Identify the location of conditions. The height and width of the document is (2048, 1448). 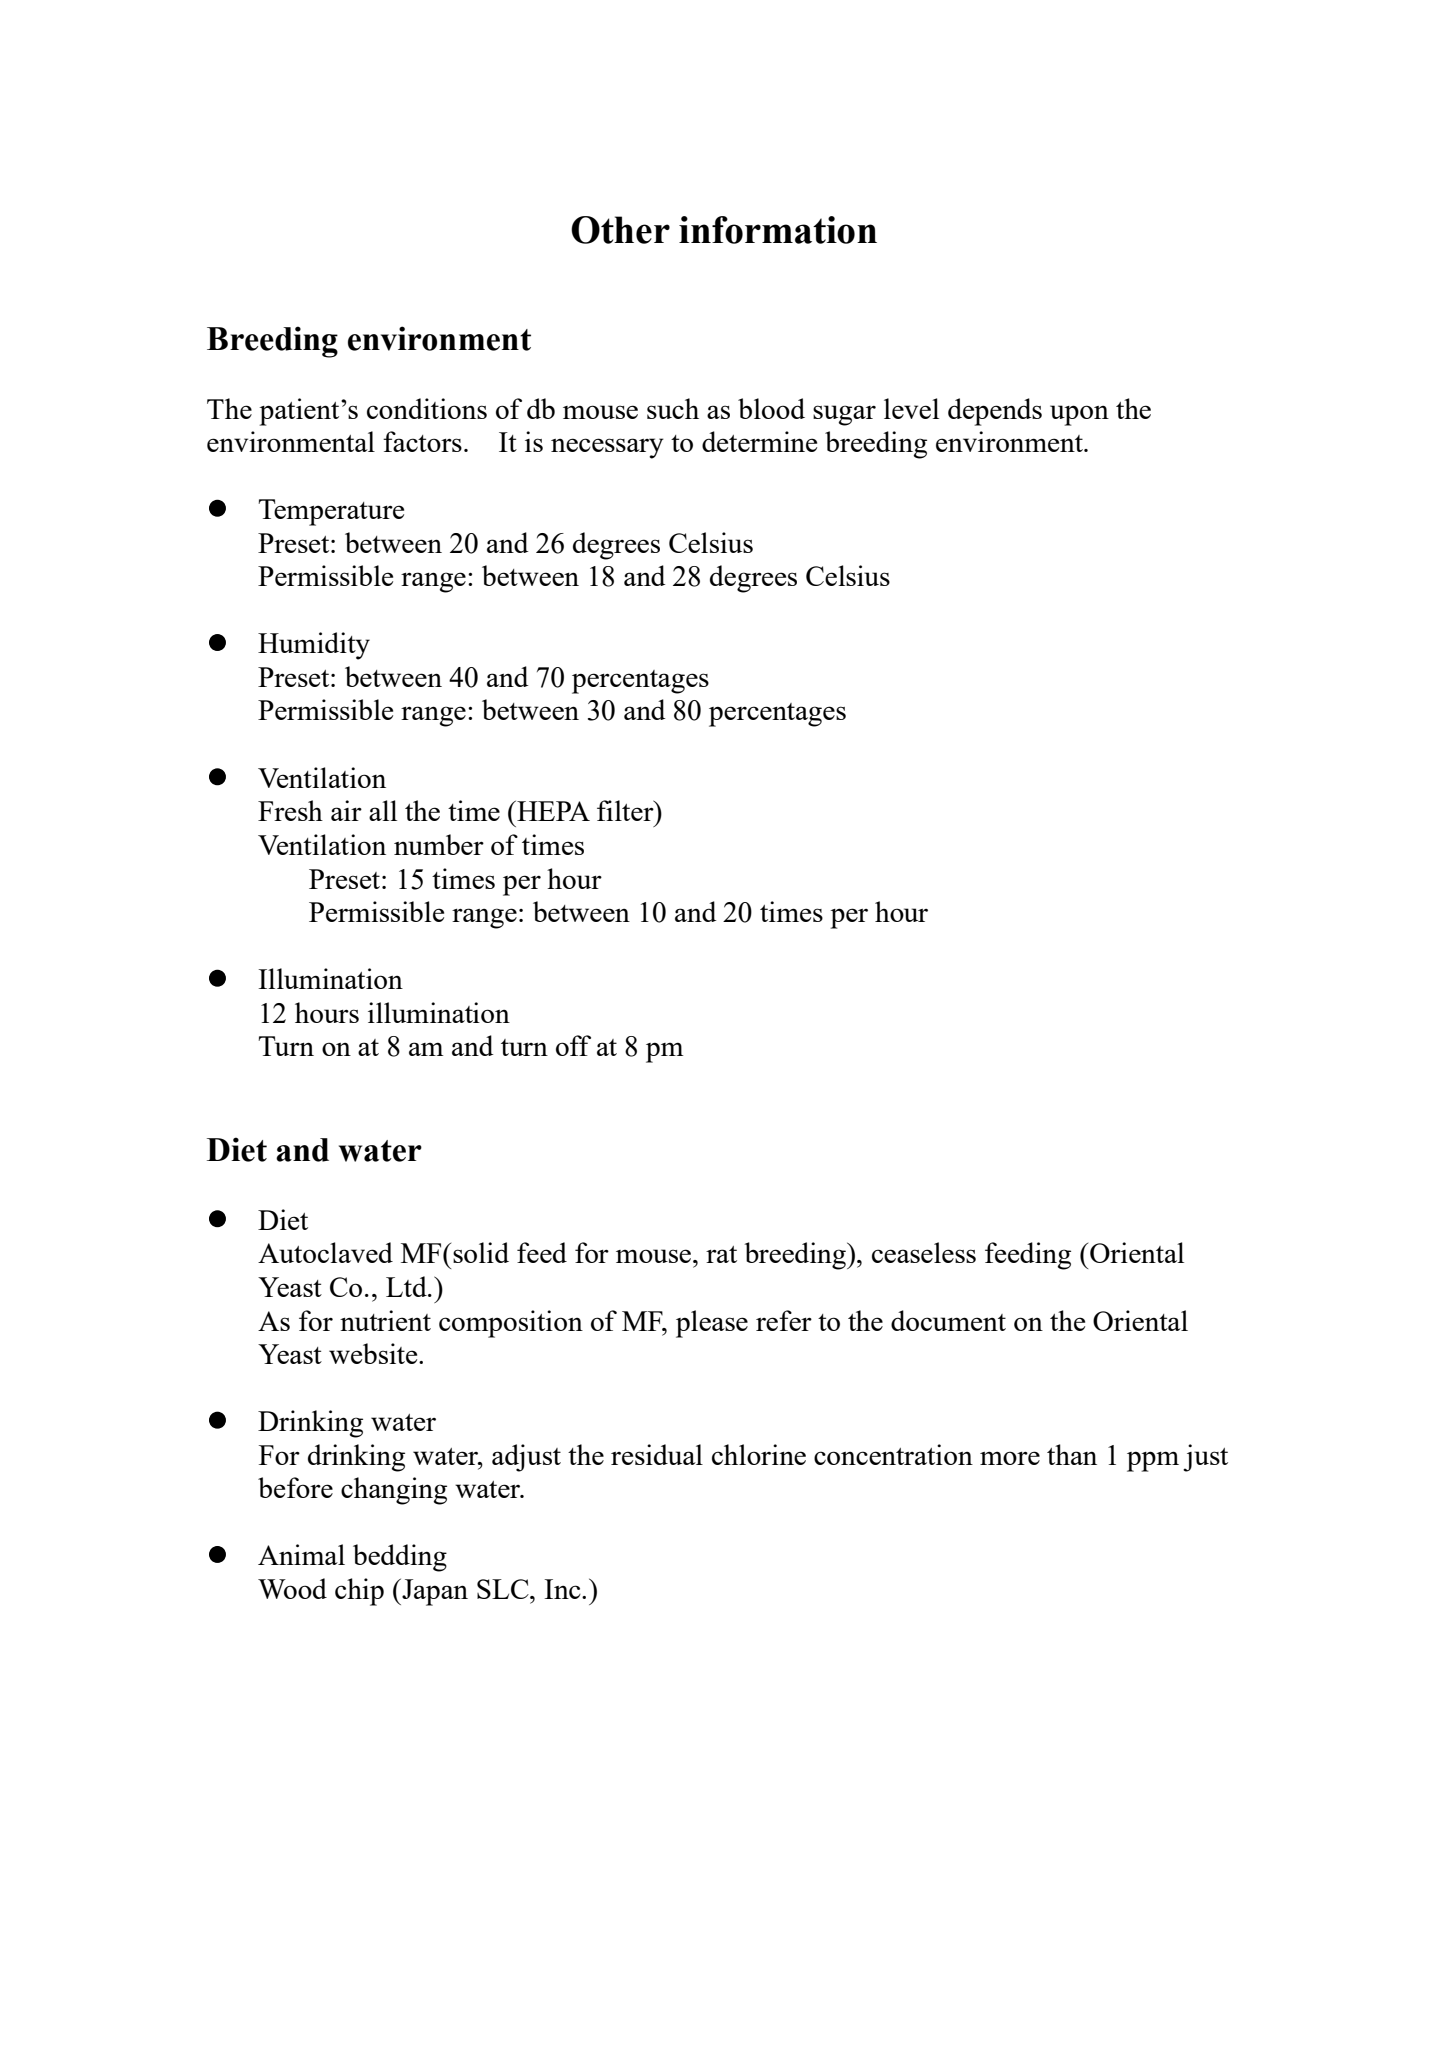
(427, 408).
